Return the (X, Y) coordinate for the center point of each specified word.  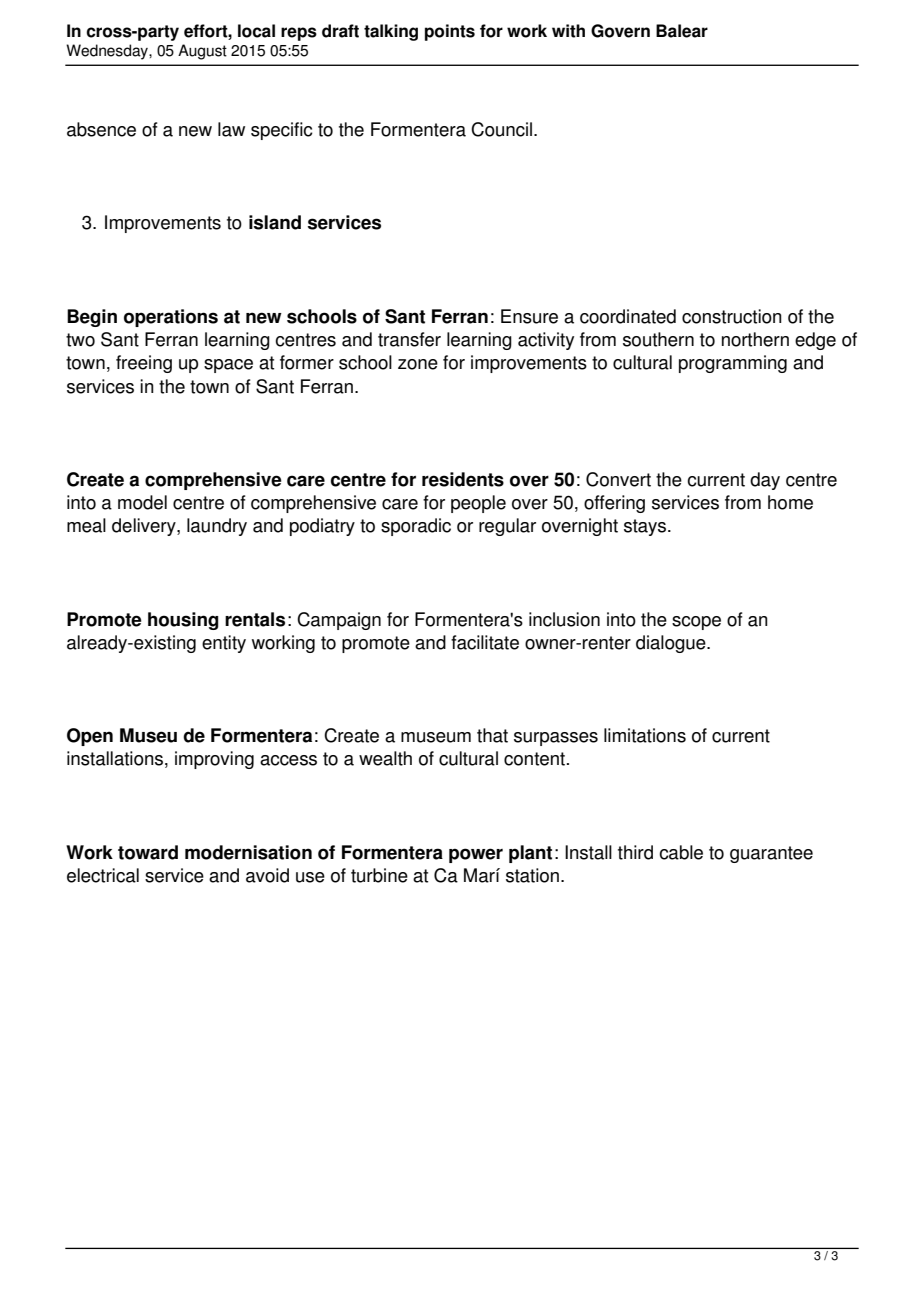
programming (733, 364)
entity (224, 644)
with (568, 31)
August (202, 52)
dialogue (672, 644)
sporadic (416, 527)
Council (501, 129)
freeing (144, 364)
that (492, 735)
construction (732, 316)
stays (646, 527)
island (275, 222)
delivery (145, 527)
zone (418, 364)
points (450, 32)
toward (148, 852)
